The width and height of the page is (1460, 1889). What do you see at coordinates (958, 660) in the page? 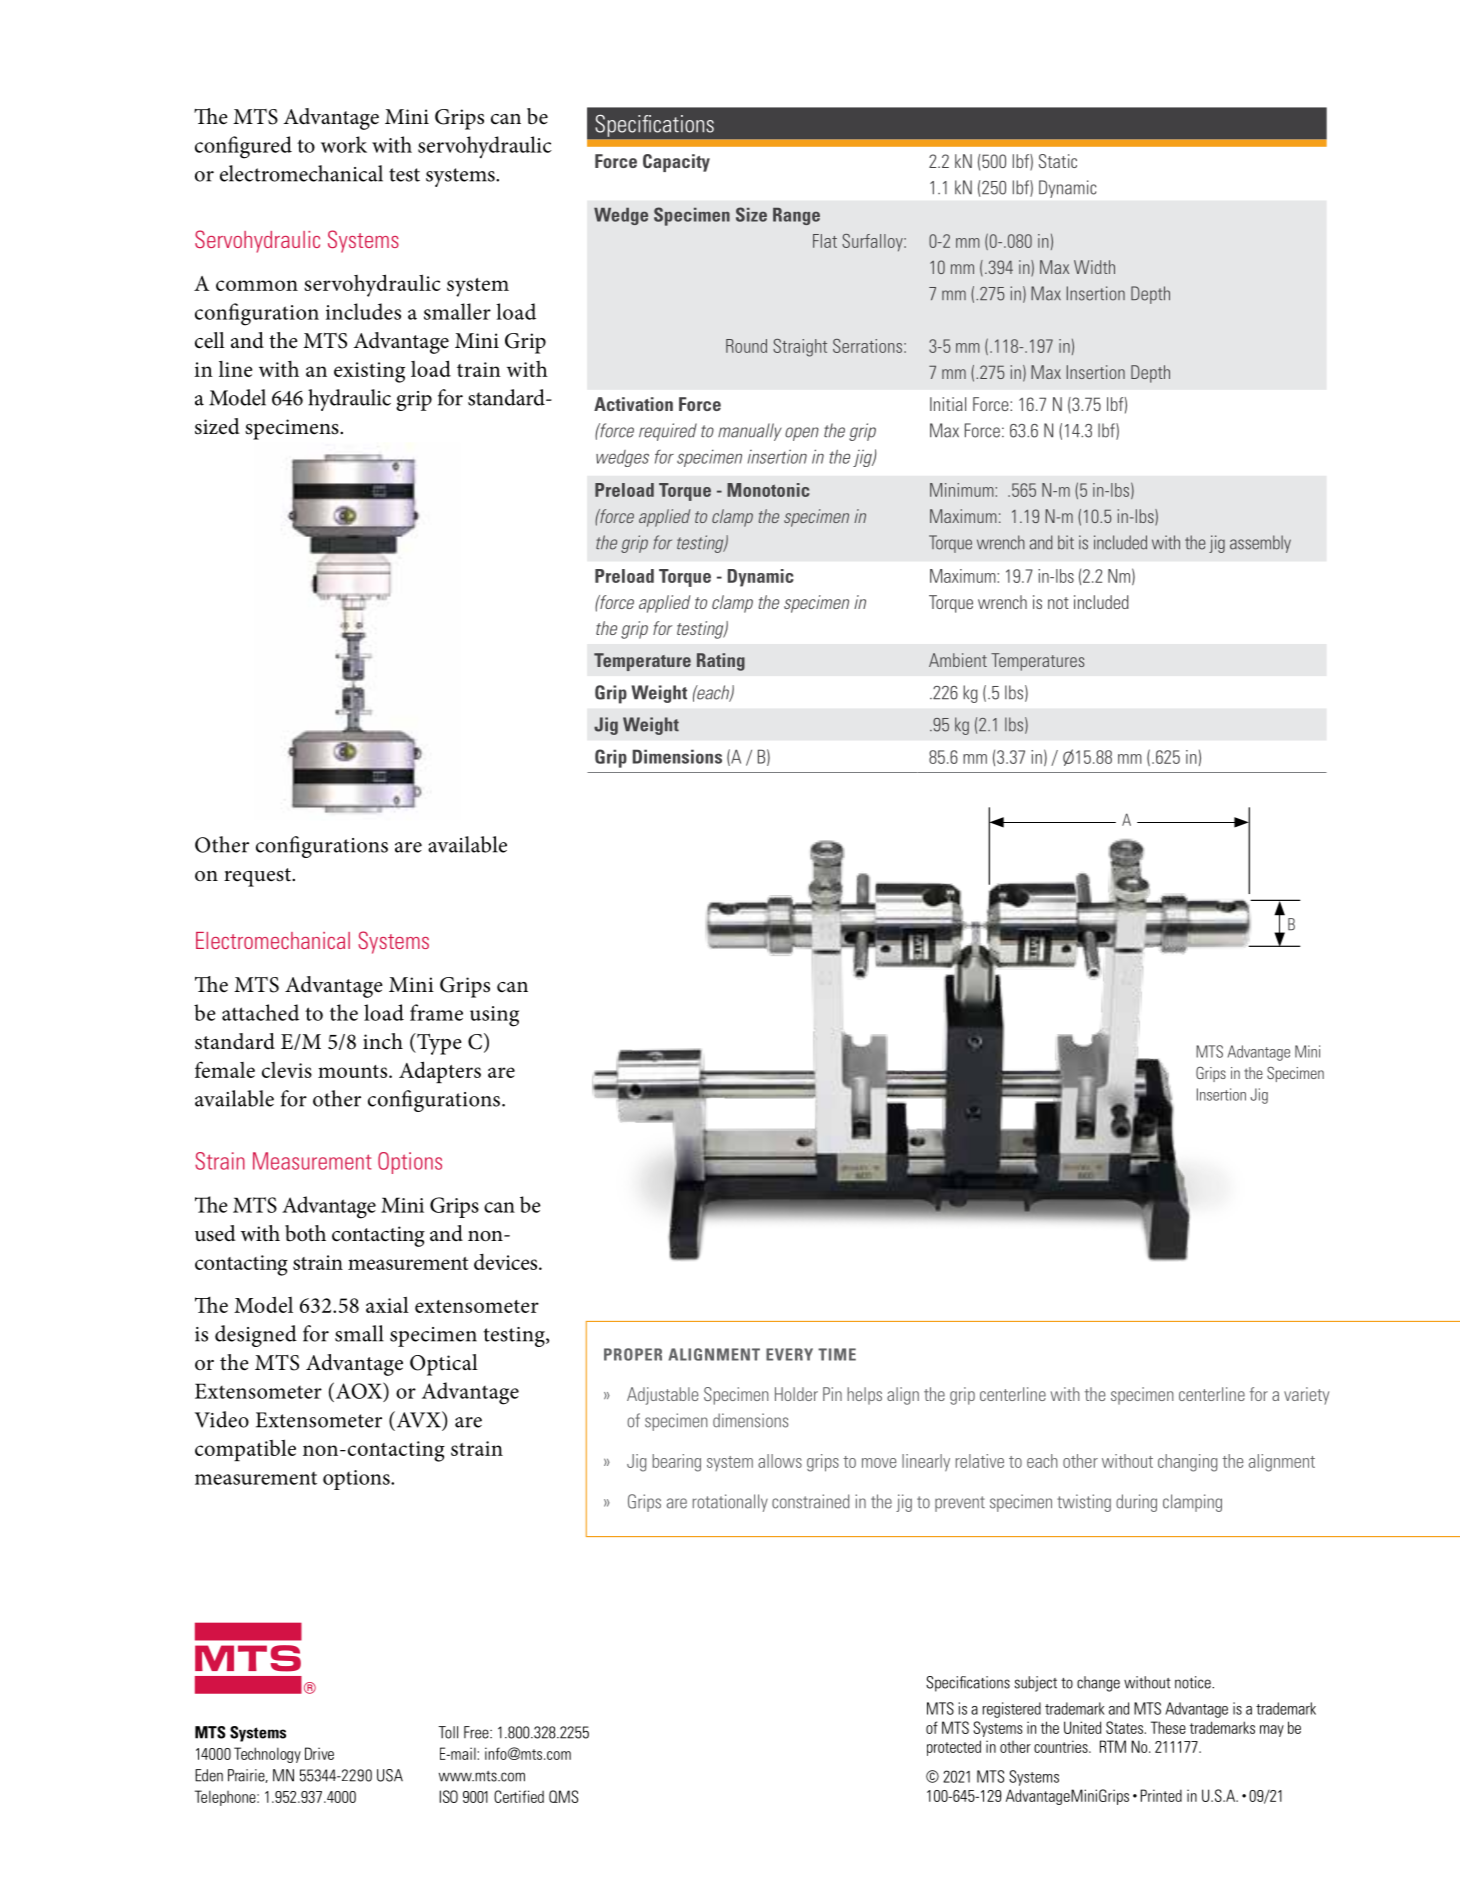
I see `Ambient` at bounding box center [958, 660].
